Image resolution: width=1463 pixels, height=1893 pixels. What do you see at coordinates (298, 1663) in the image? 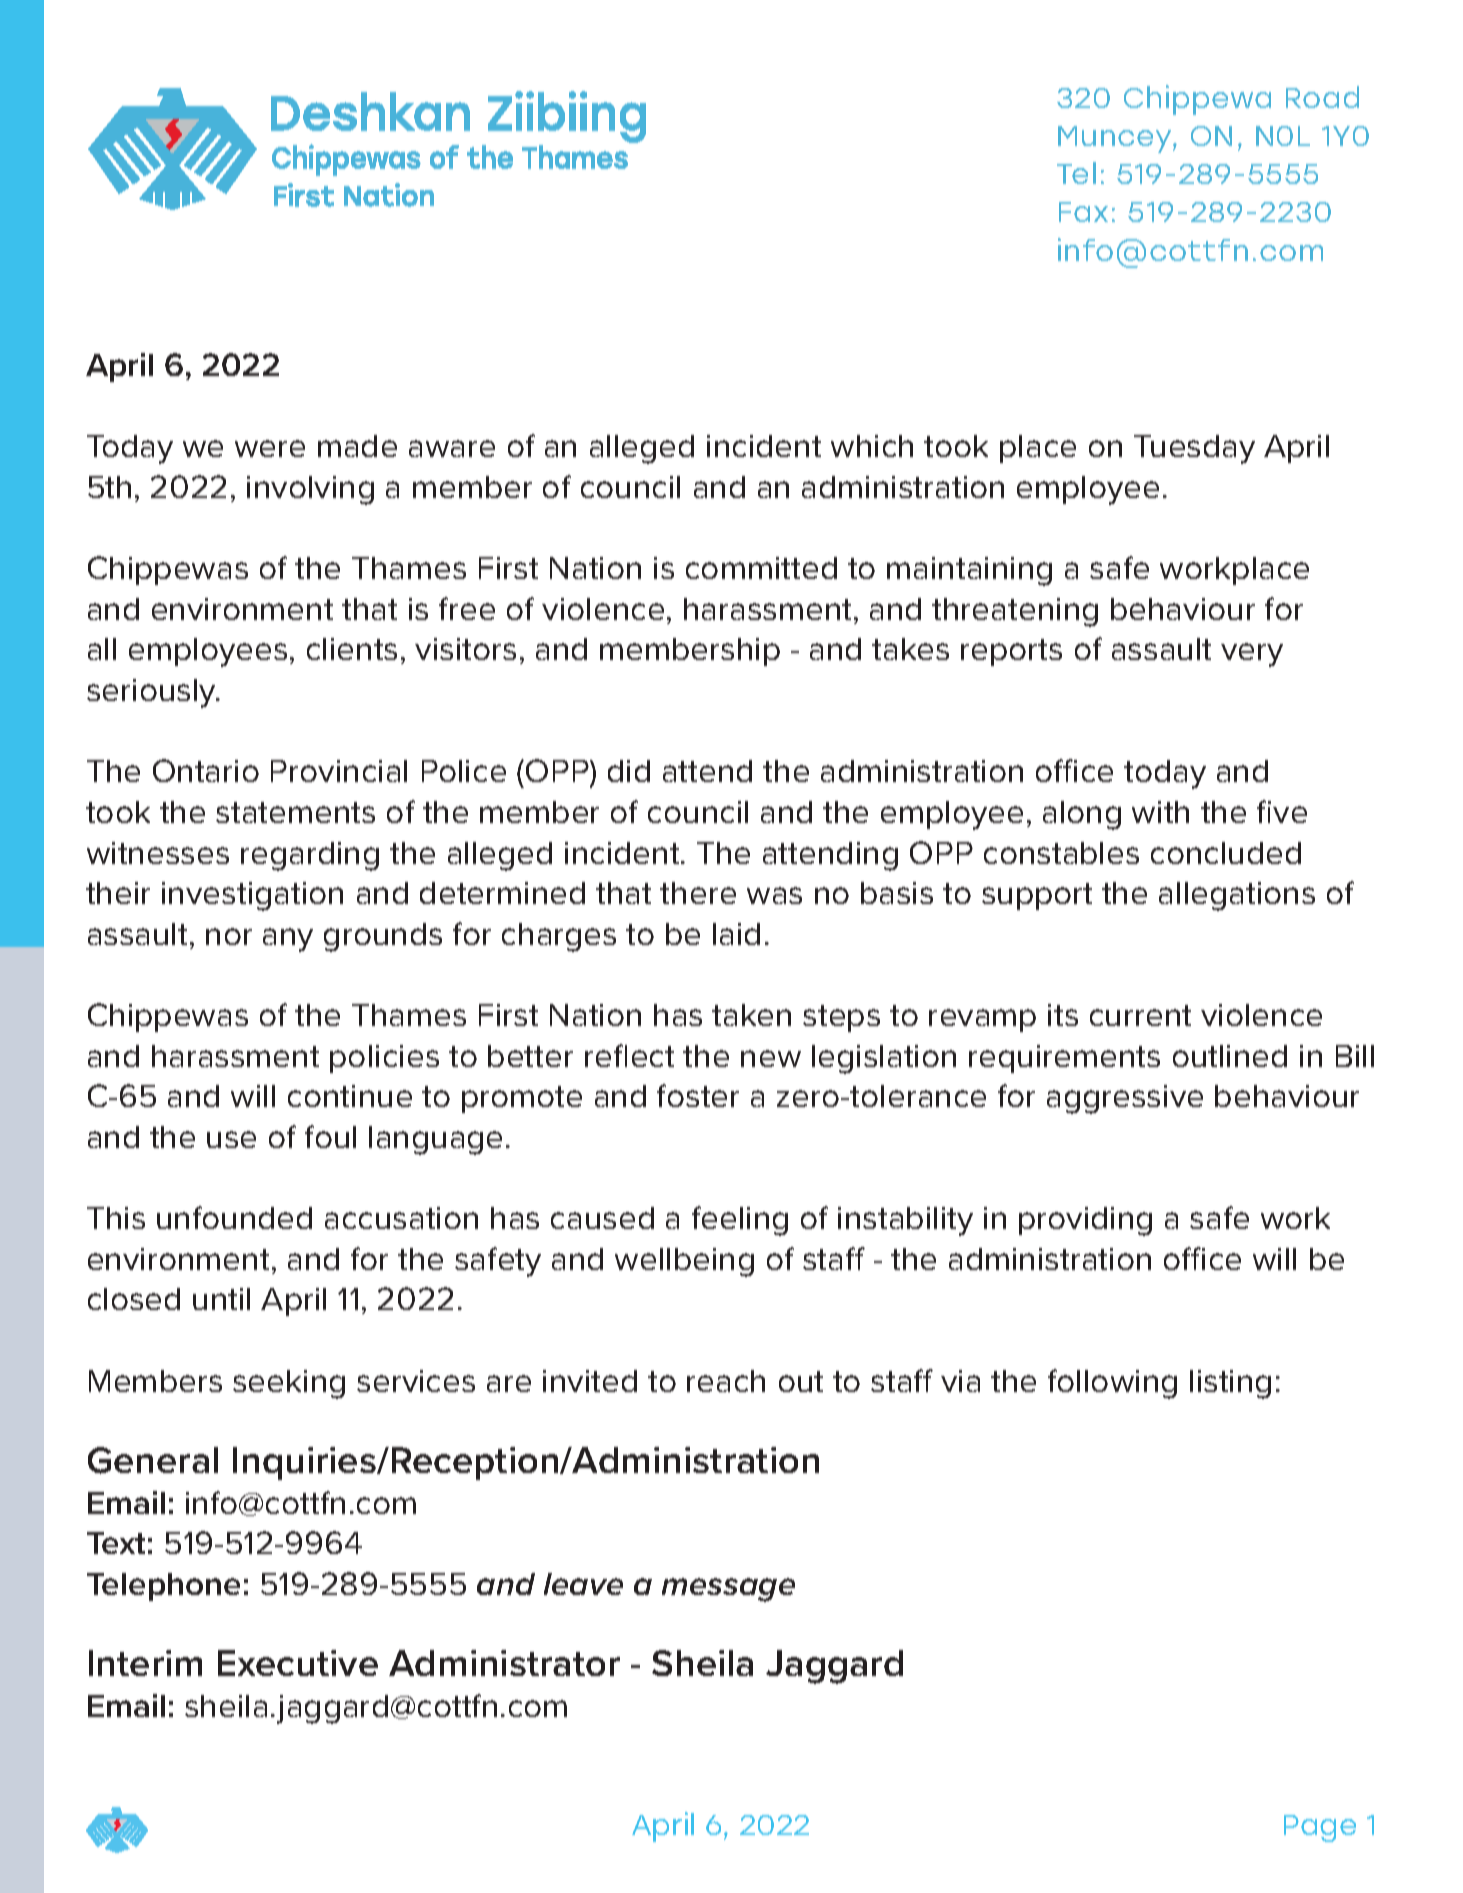
I see `Executive` at bounding box center [298, 1663].
